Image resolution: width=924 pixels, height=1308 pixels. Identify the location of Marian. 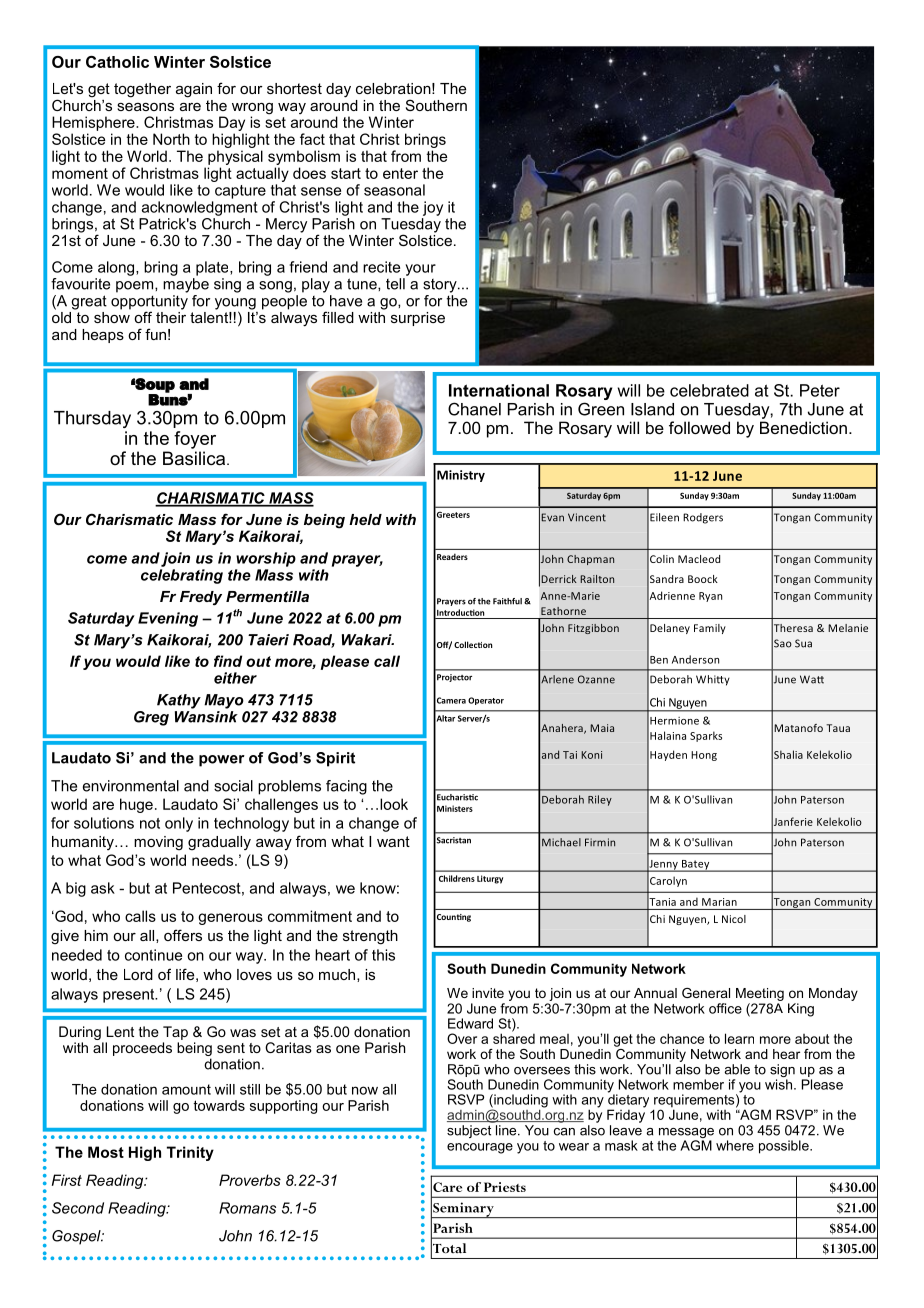
(719, 902).
